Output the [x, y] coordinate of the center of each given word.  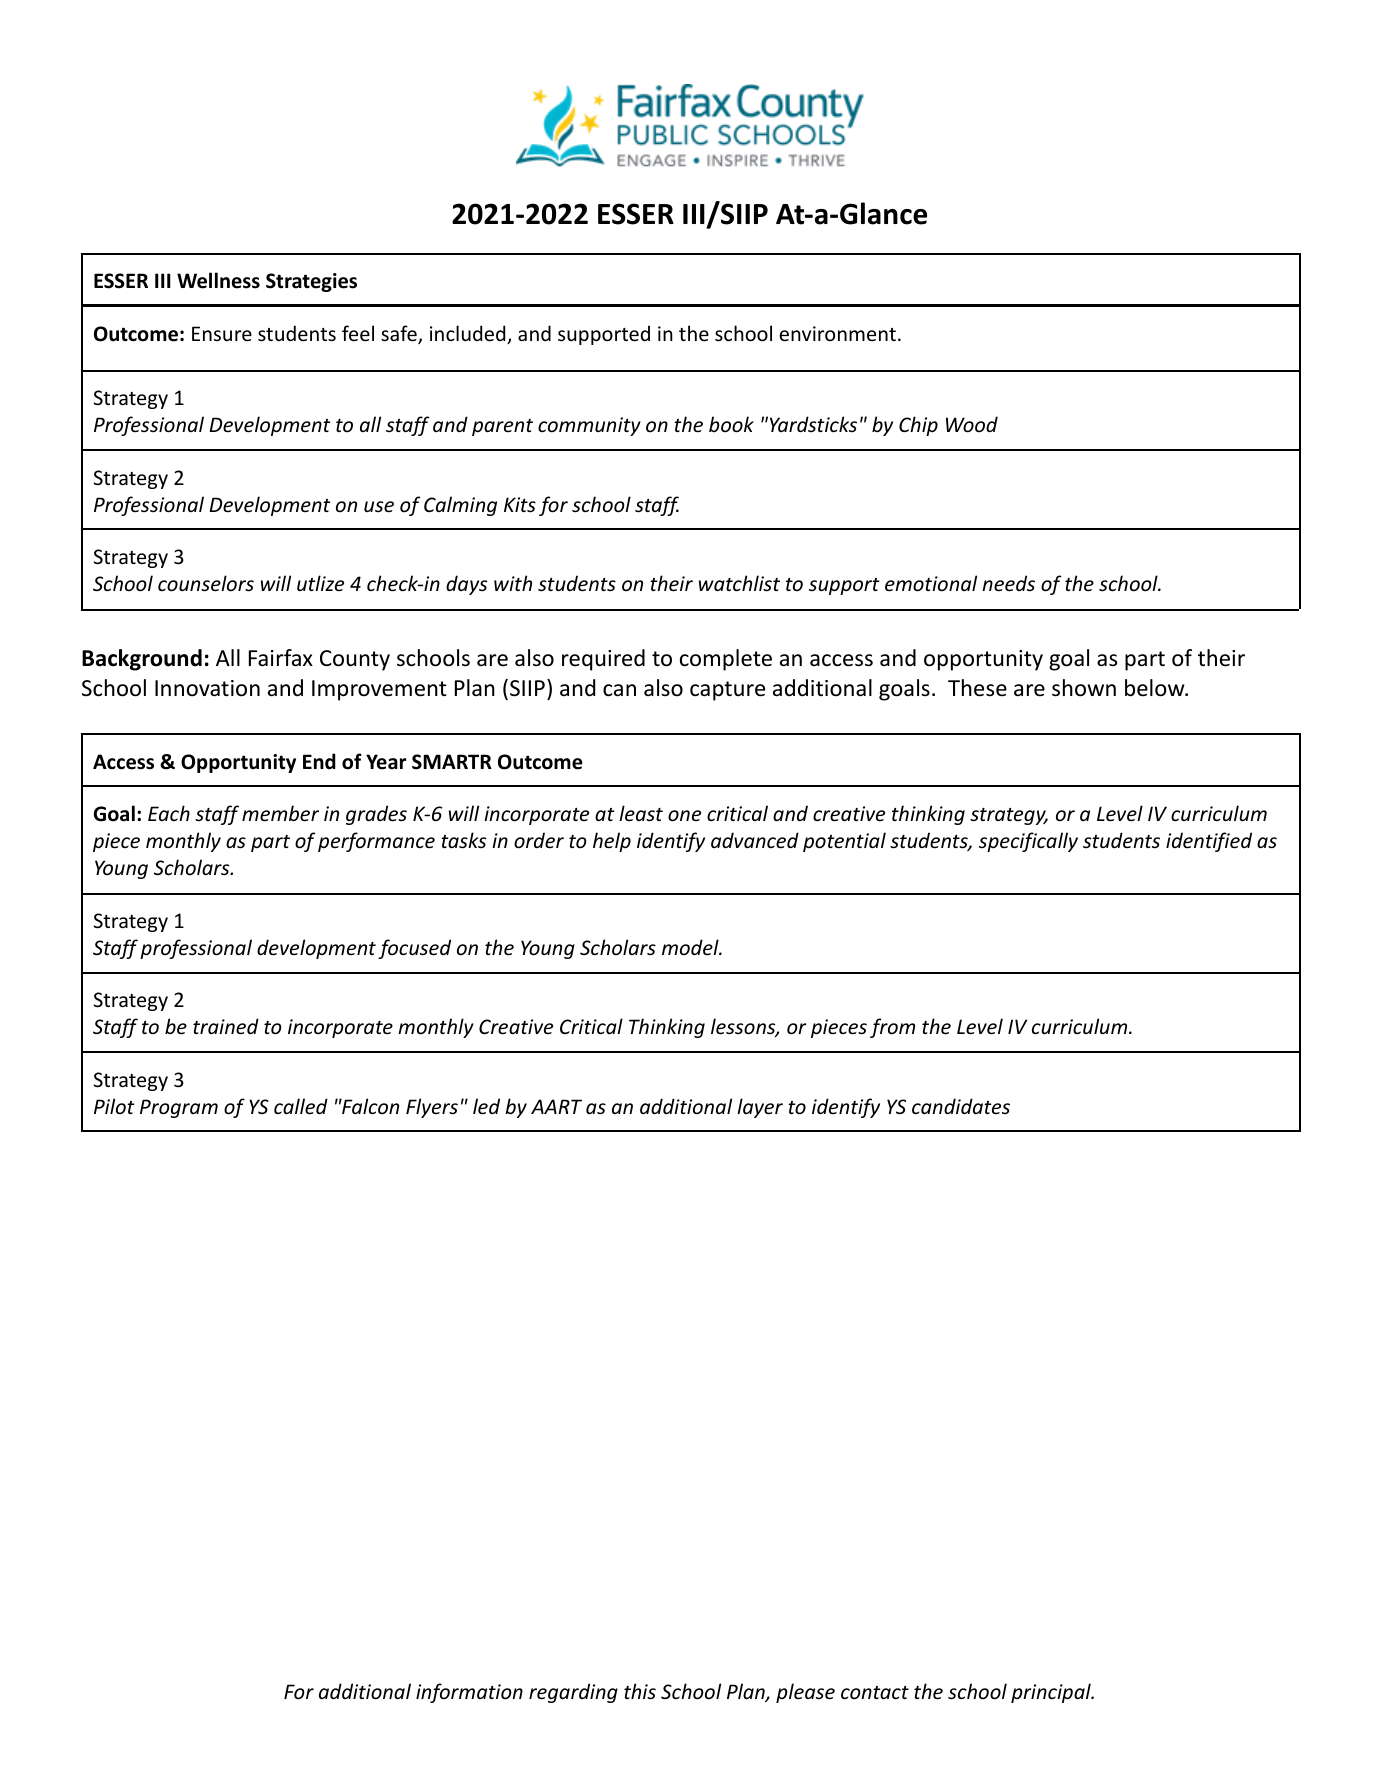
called [301, 1106]
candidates [961, 1106]
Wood [972, 424]
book [731, 424]
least [641, 813]
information [469, 1693]
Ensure [222, 334]
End [319, 761]
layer [760, 1108]
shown [1084, 688]
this [640, 1691]
